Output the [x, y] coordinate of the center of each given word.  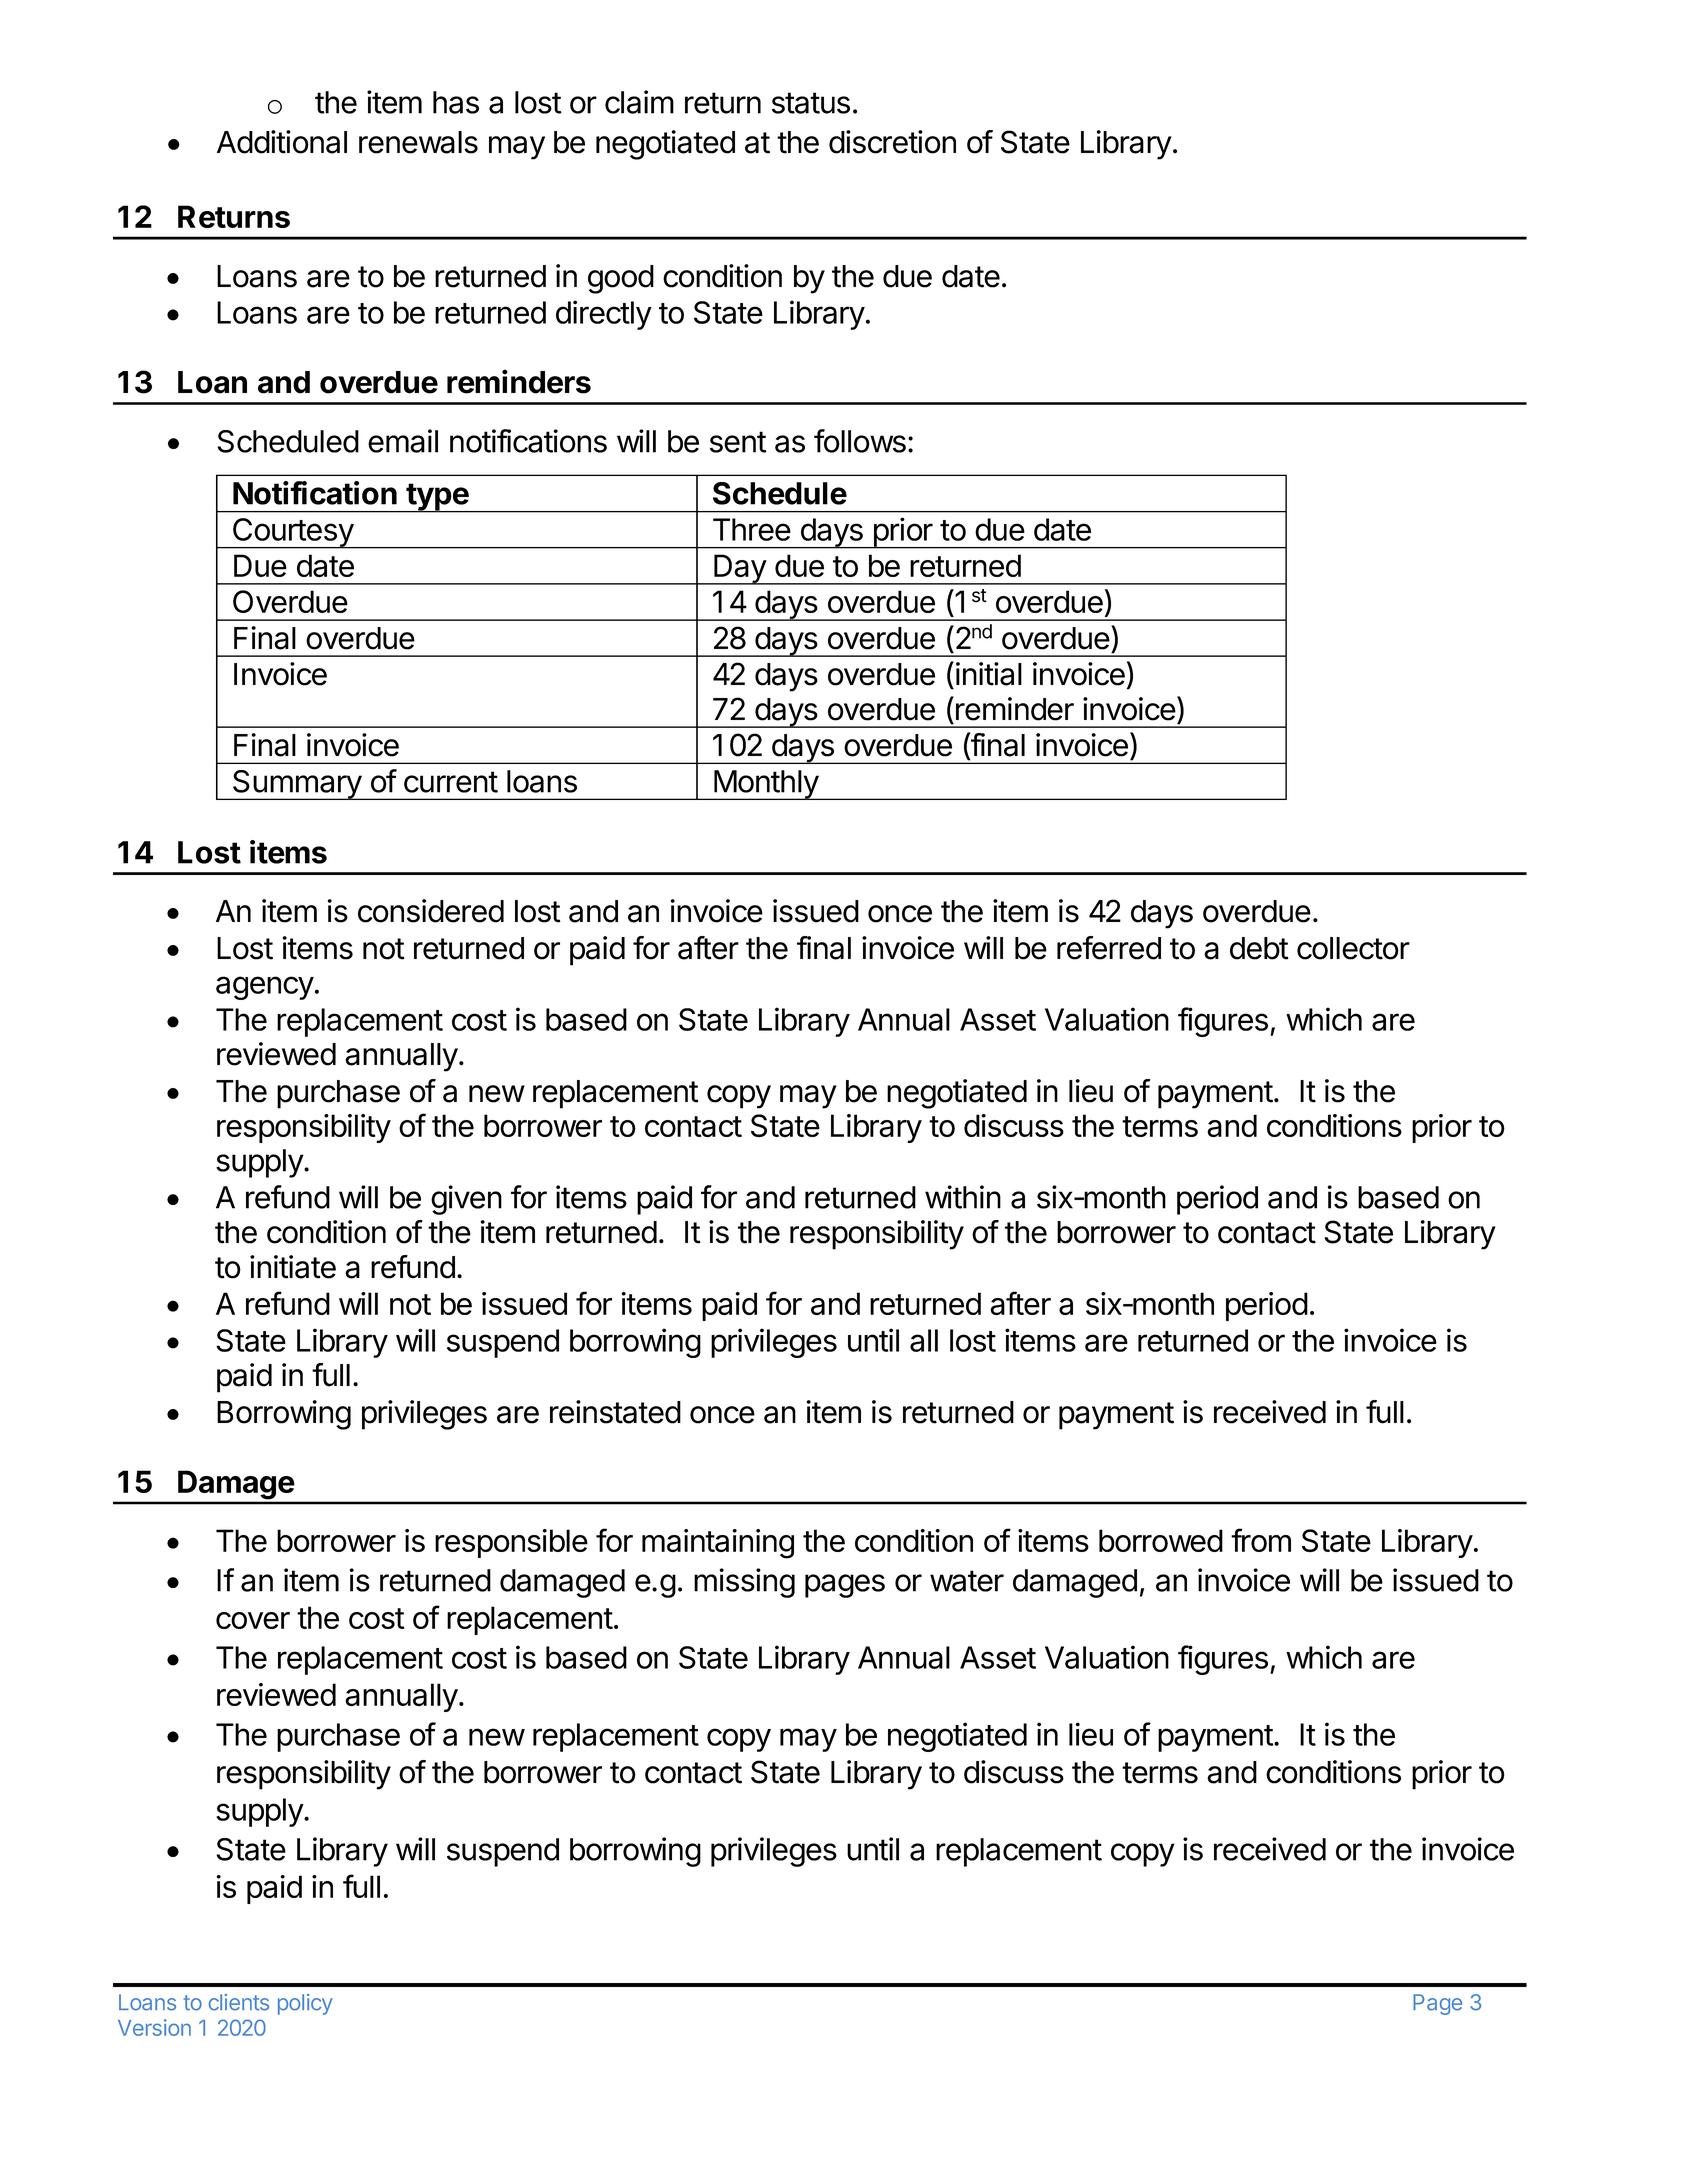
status [811, 103]
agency [265, 988]
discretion [892, 142]
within [963, 1197]
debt [1259, 948]
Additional [282, 142]
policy [305, 2004]
